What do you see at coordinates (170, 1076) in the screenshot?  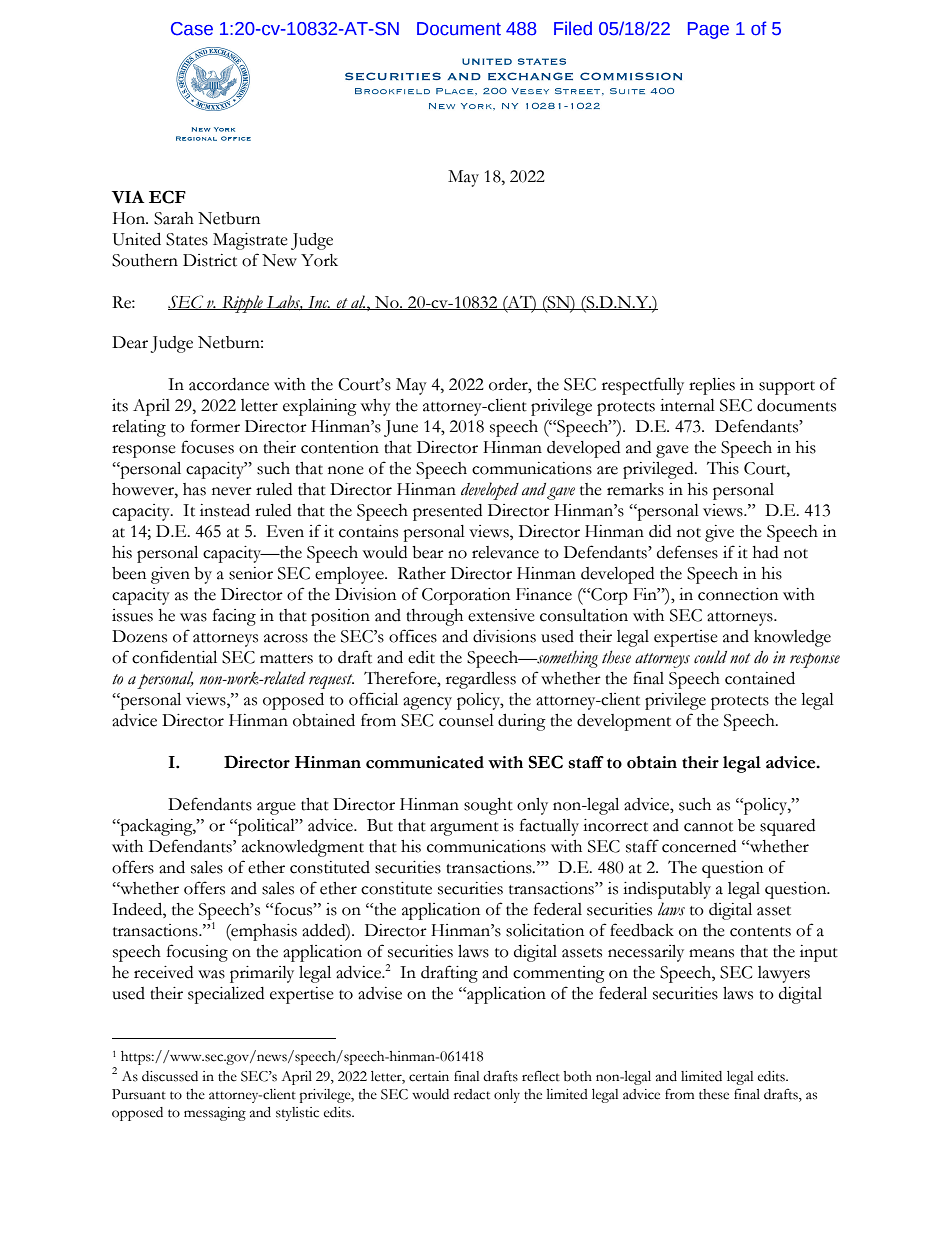 I see `discussed` at bounding box center [170, 1076].
